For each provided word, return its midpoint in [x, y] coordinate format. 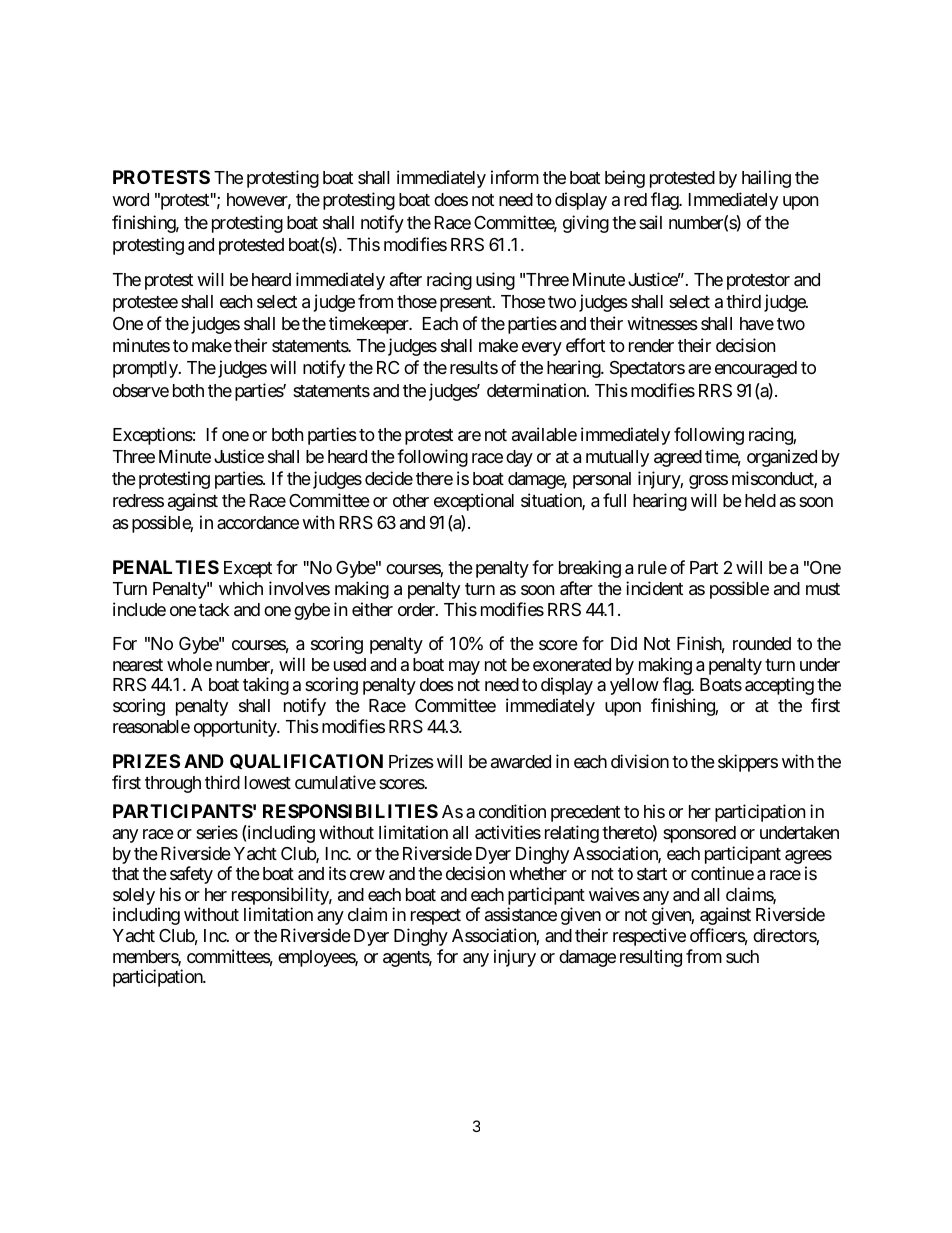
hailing [766, 179]
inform [515, 177]
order [417, 609]
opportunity [236, 728]
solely [134, 898]
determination [537, 390]
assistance [521, 914]
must [823, 589]
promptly [146, 369]
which [241, 588]
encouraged [756, 369]
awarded [521, 761]
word [130, 199]
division [640, 761]
